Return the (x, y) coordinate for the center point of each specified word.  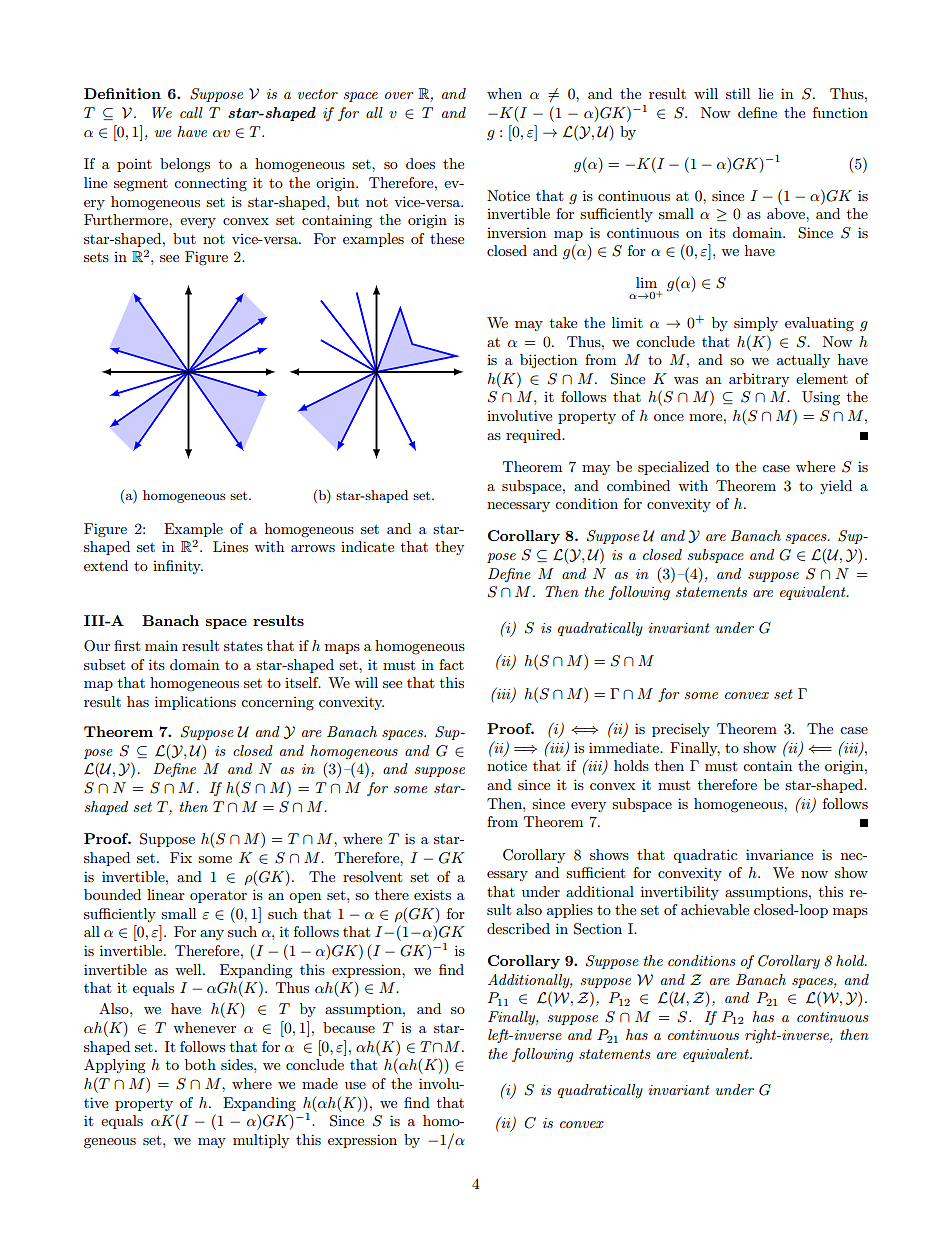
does (420, 163)
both (200, 1064)
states (243, 646)
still (738, 93)
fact (451, 664)
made (320, 1083)
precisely (681, 730)
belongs (185, 165)
